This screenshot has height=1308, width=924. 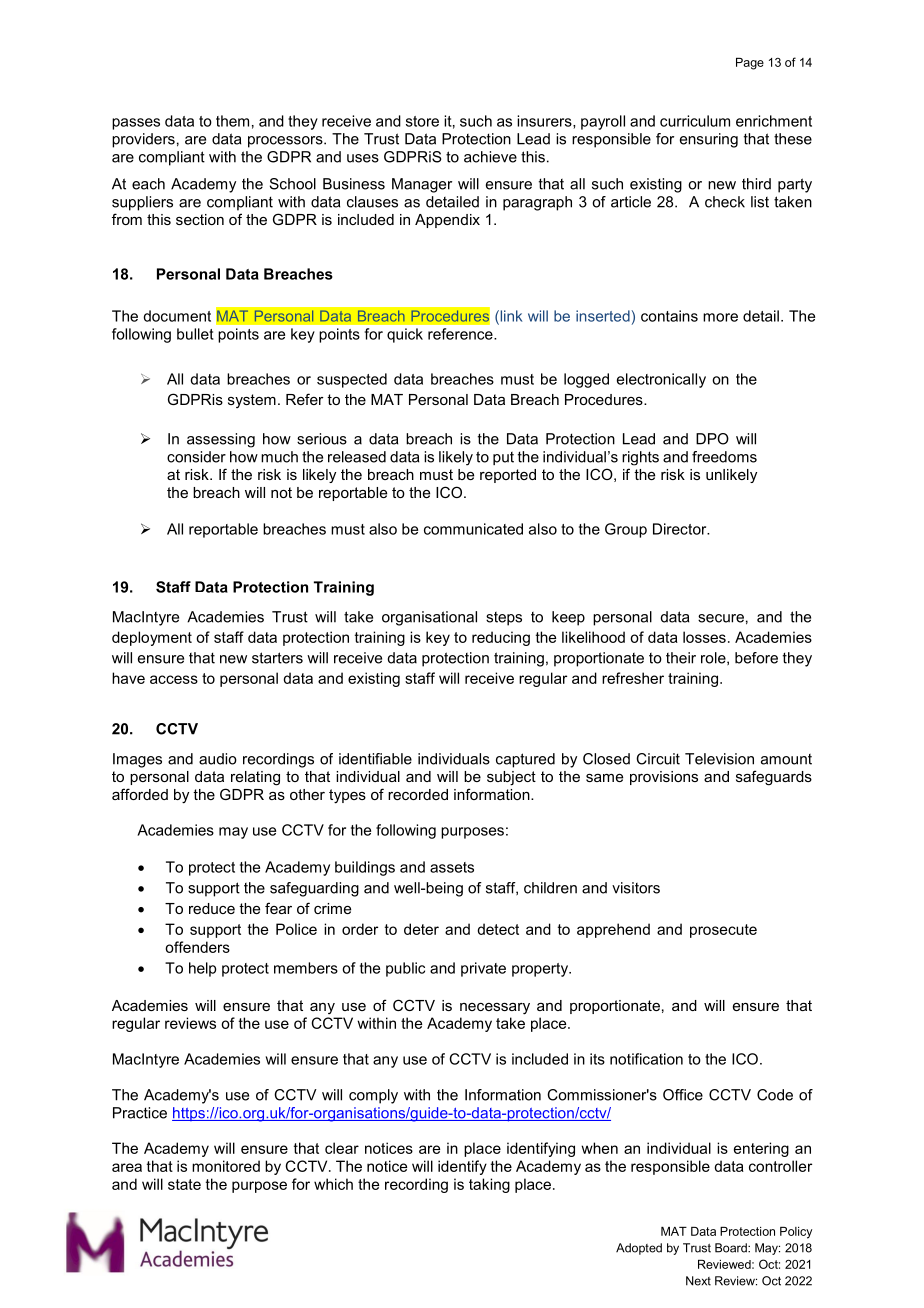 What do you see at coordinates (489, 1185) in the screenshot?
I see `taking` at bounding box center [489, 1185].
